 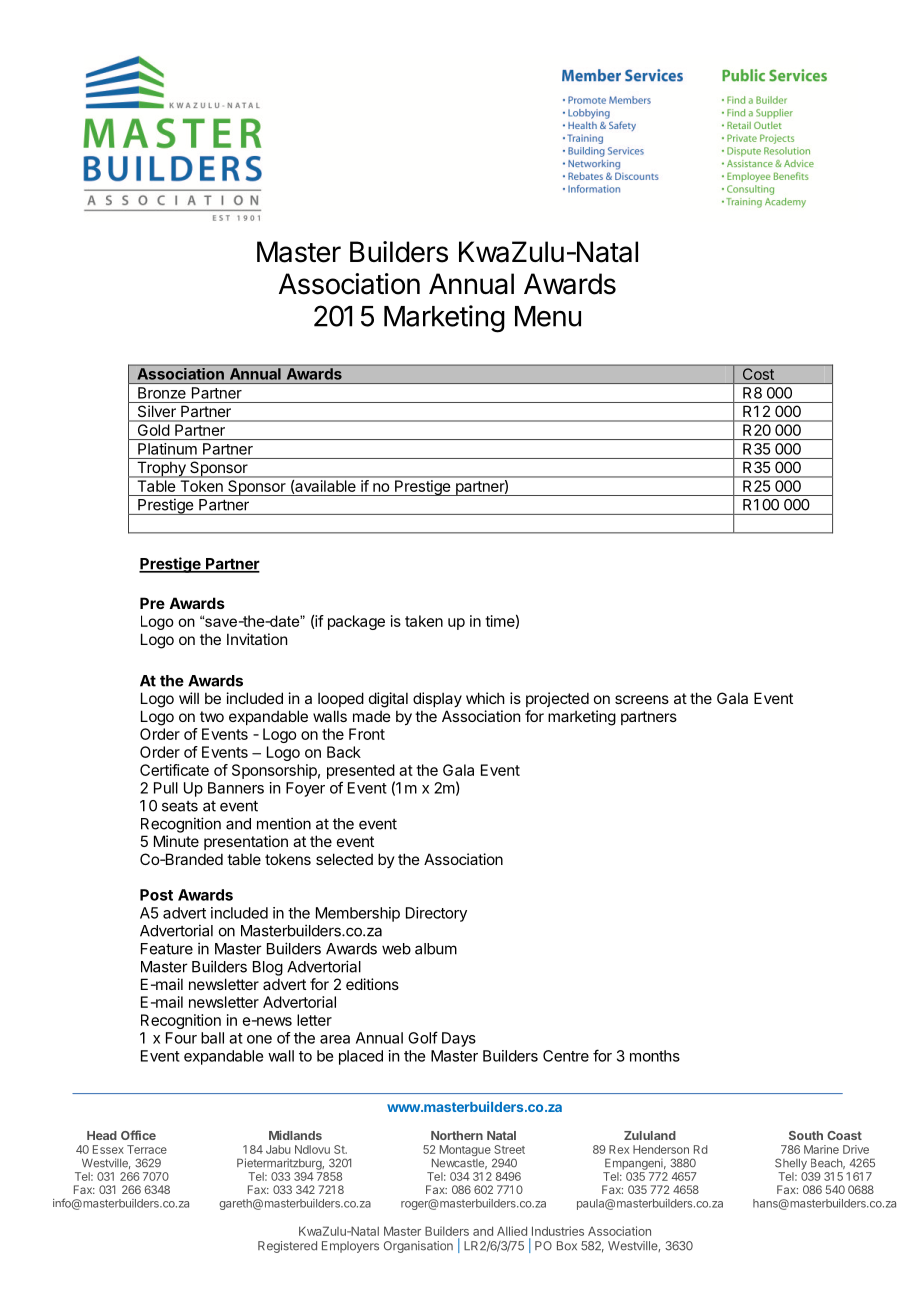 I want to click on Menu, so click(x=548, y=316).
